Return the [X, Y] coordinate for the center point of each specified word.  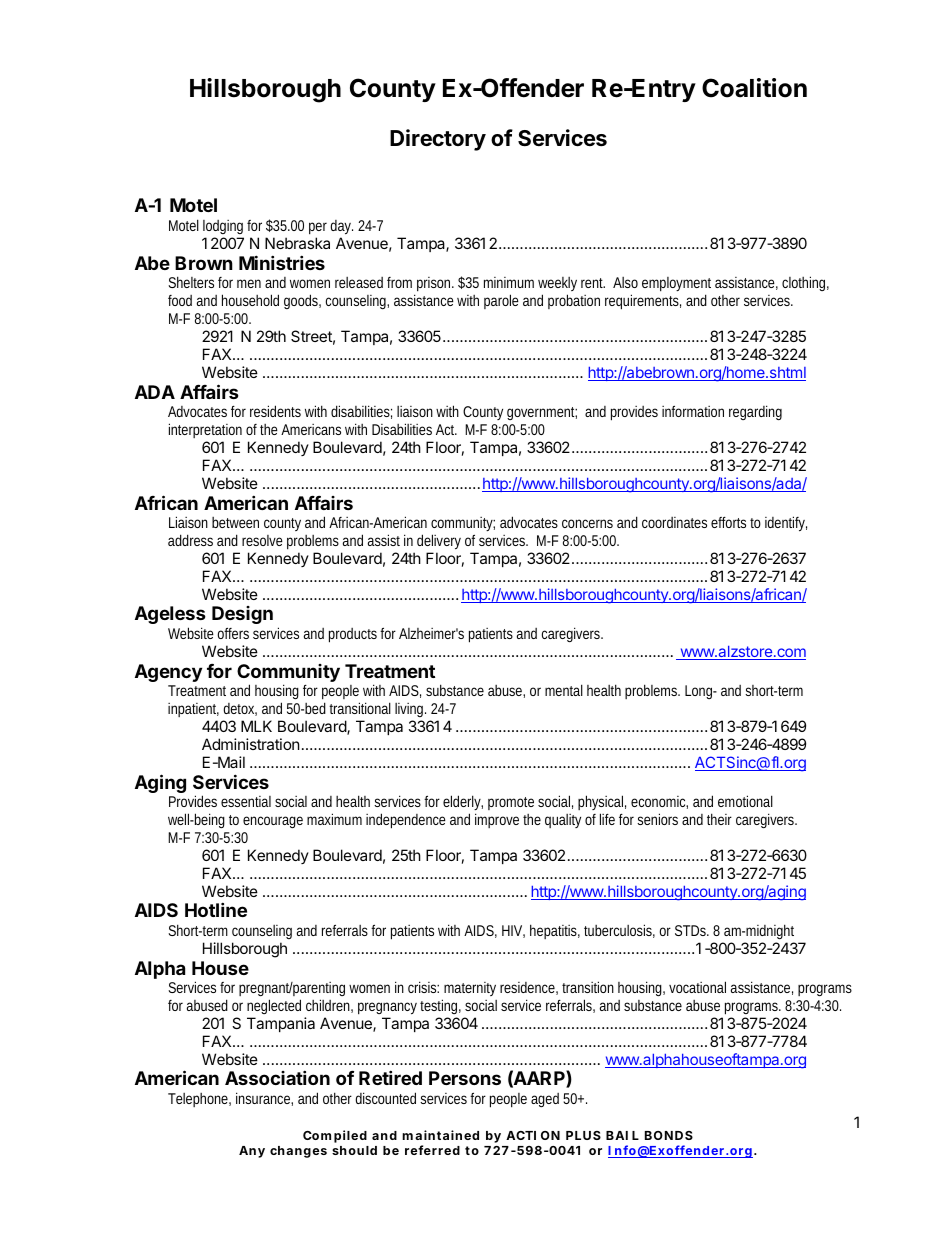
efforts [728, 522]
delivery [439, 542]
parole [501, 301]
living [409, 712]
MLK [256, 726]
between [235, 522]
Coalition [754, 88]
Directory [438, 140]
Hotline [216, 909]
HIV [512, 930]
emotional [745, 801]
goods [302, 301]
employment [676, 286]
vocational [697, 987]
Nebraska [297, 243]
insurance [264, 1098]
